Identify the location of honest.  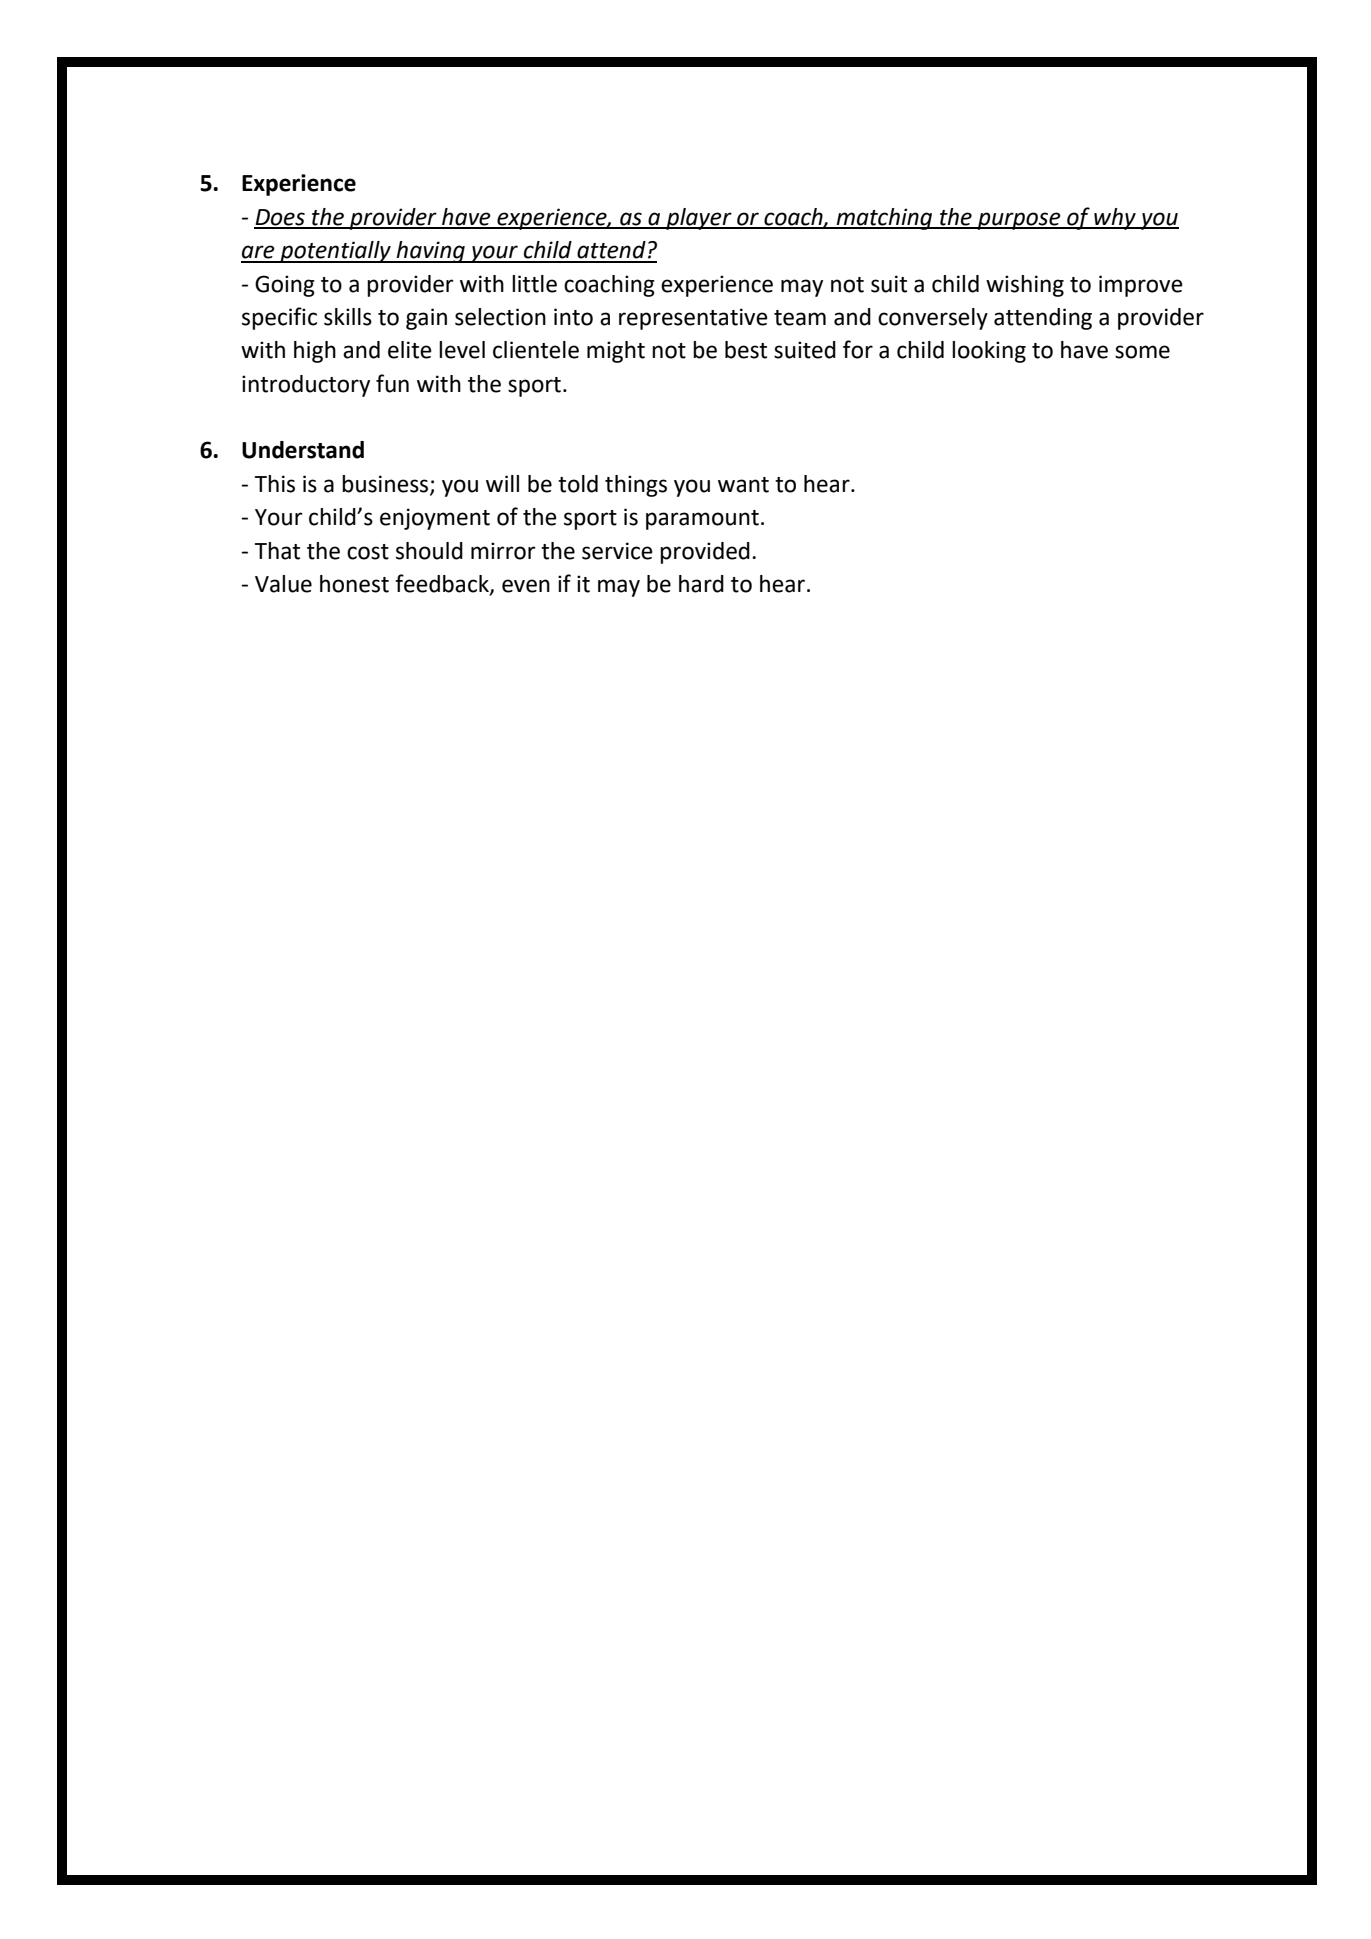
(354, 584).
